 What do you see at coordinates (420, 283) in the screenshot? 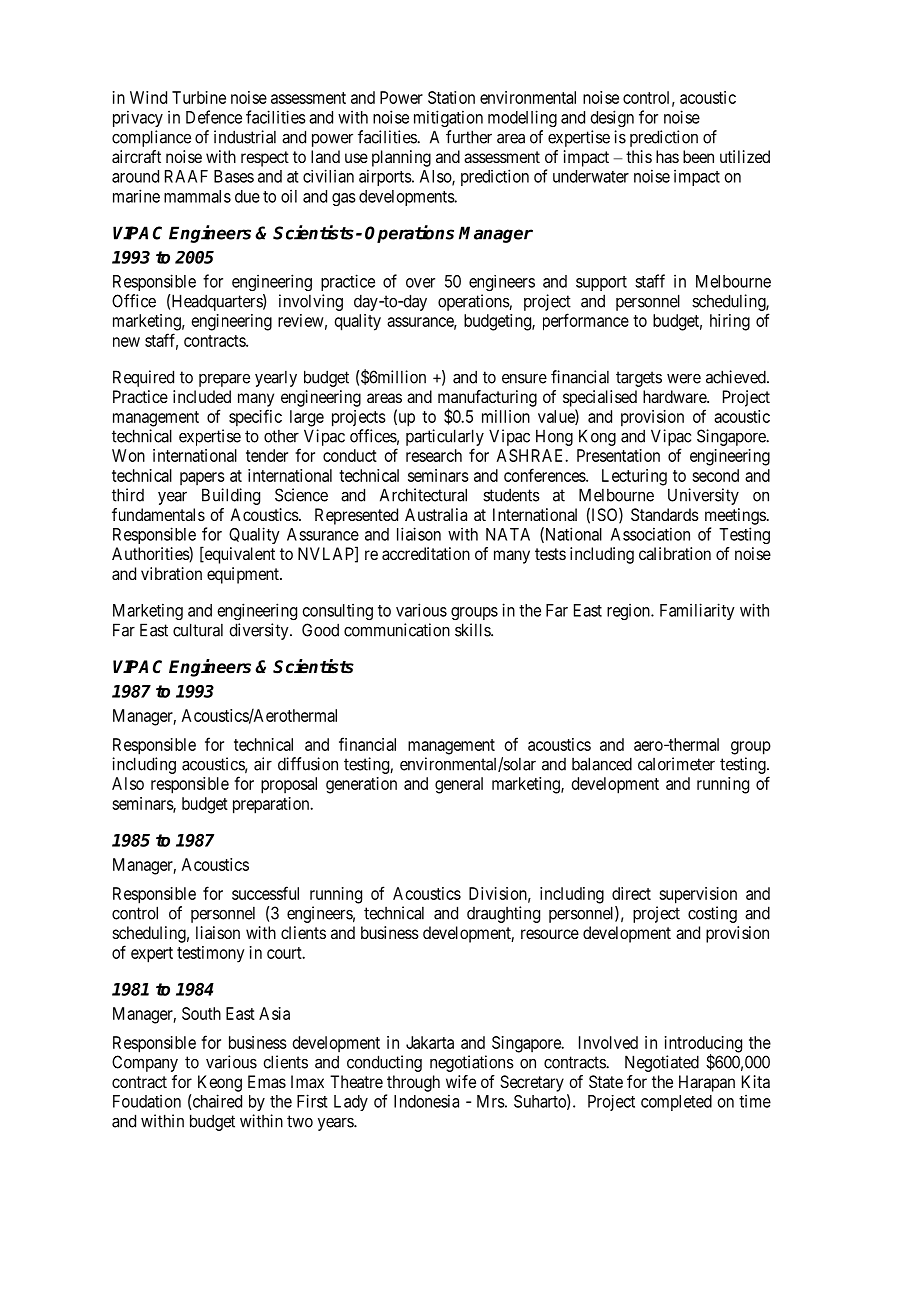
I see `over` at bounding box center [420, 283].
